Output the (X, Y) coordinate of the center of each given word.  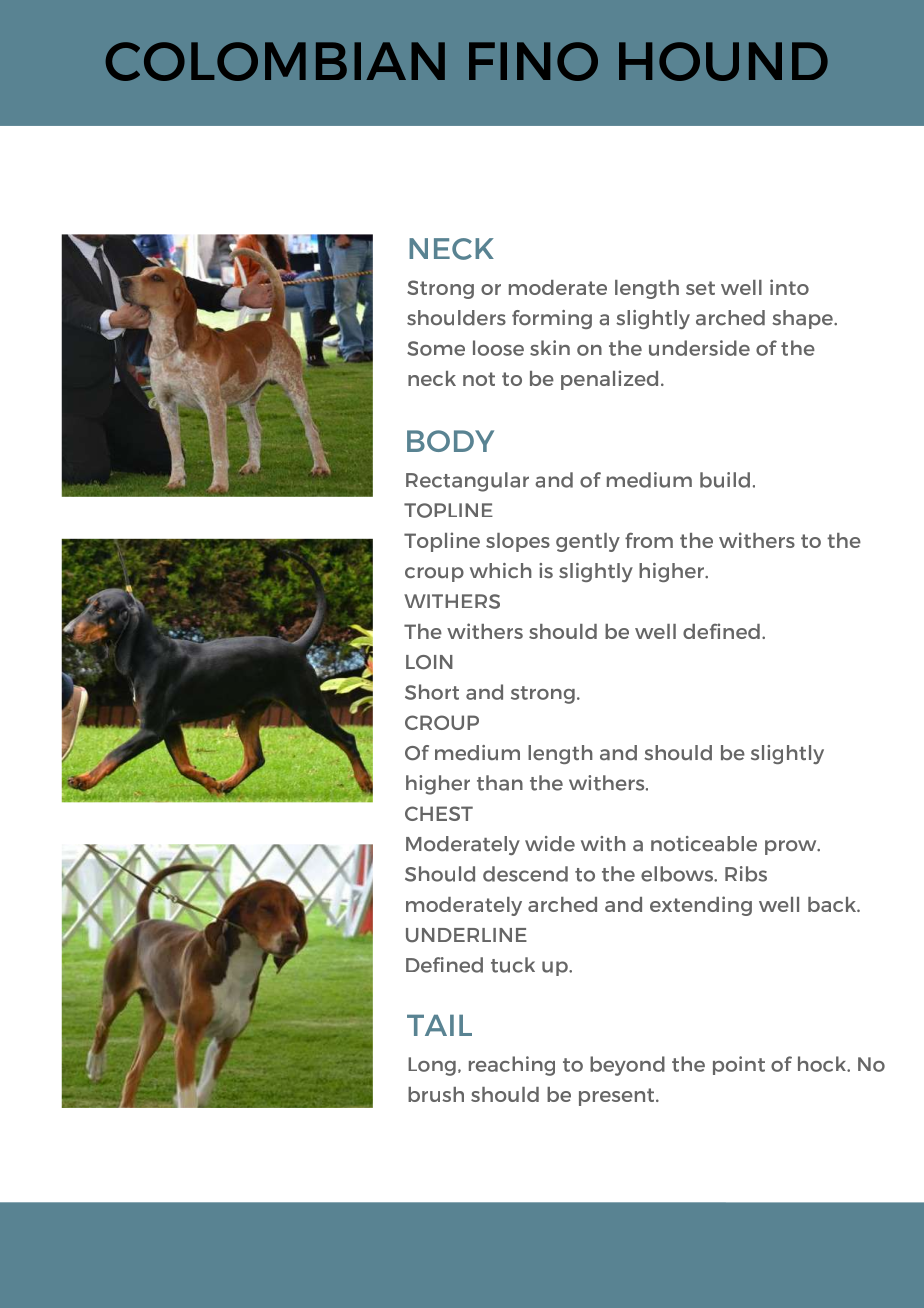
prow (792, 847)
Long (432, 1066)
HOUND (723, 61)
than (500, 783)
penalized (609, 380)
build (725, 480)
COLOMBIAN (275, 61)
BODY (450, 441)
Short (432, 692)
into (789, 287)
